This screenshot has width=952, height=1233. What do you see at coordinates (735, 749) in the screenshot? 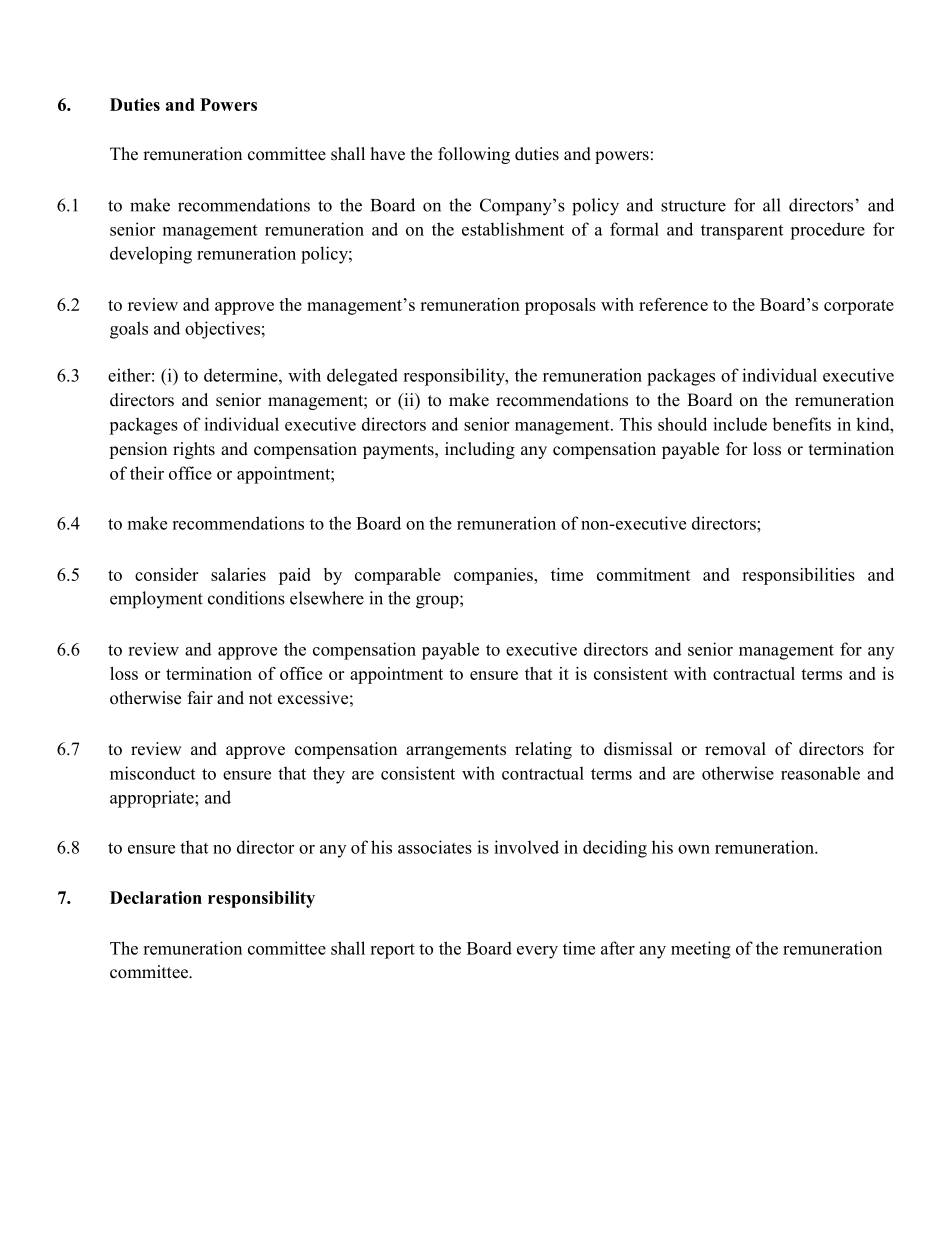
I see `removal` at bounding box center [735, 749].
